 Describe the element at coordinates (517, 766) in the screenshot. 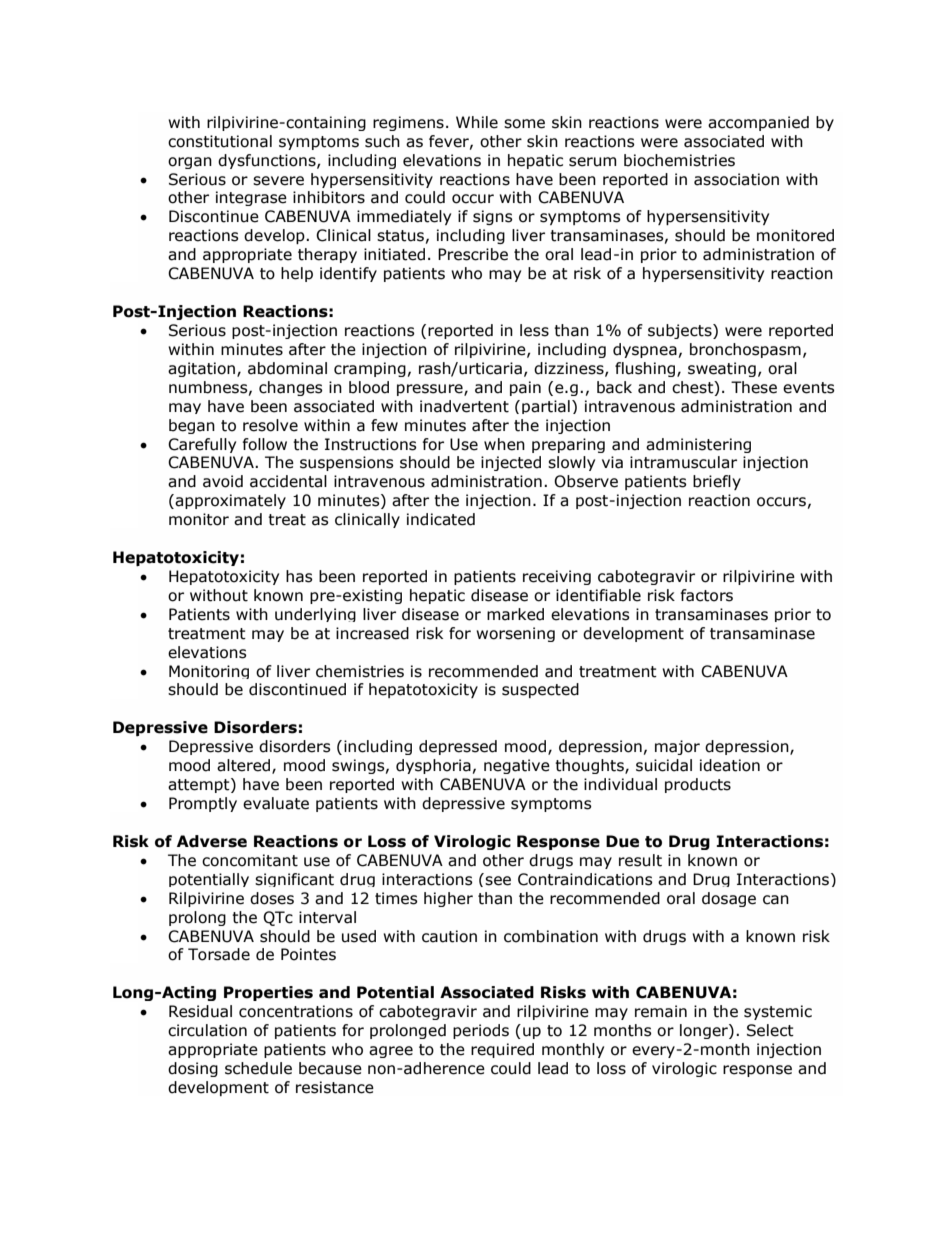

I see `negative` at that location.
